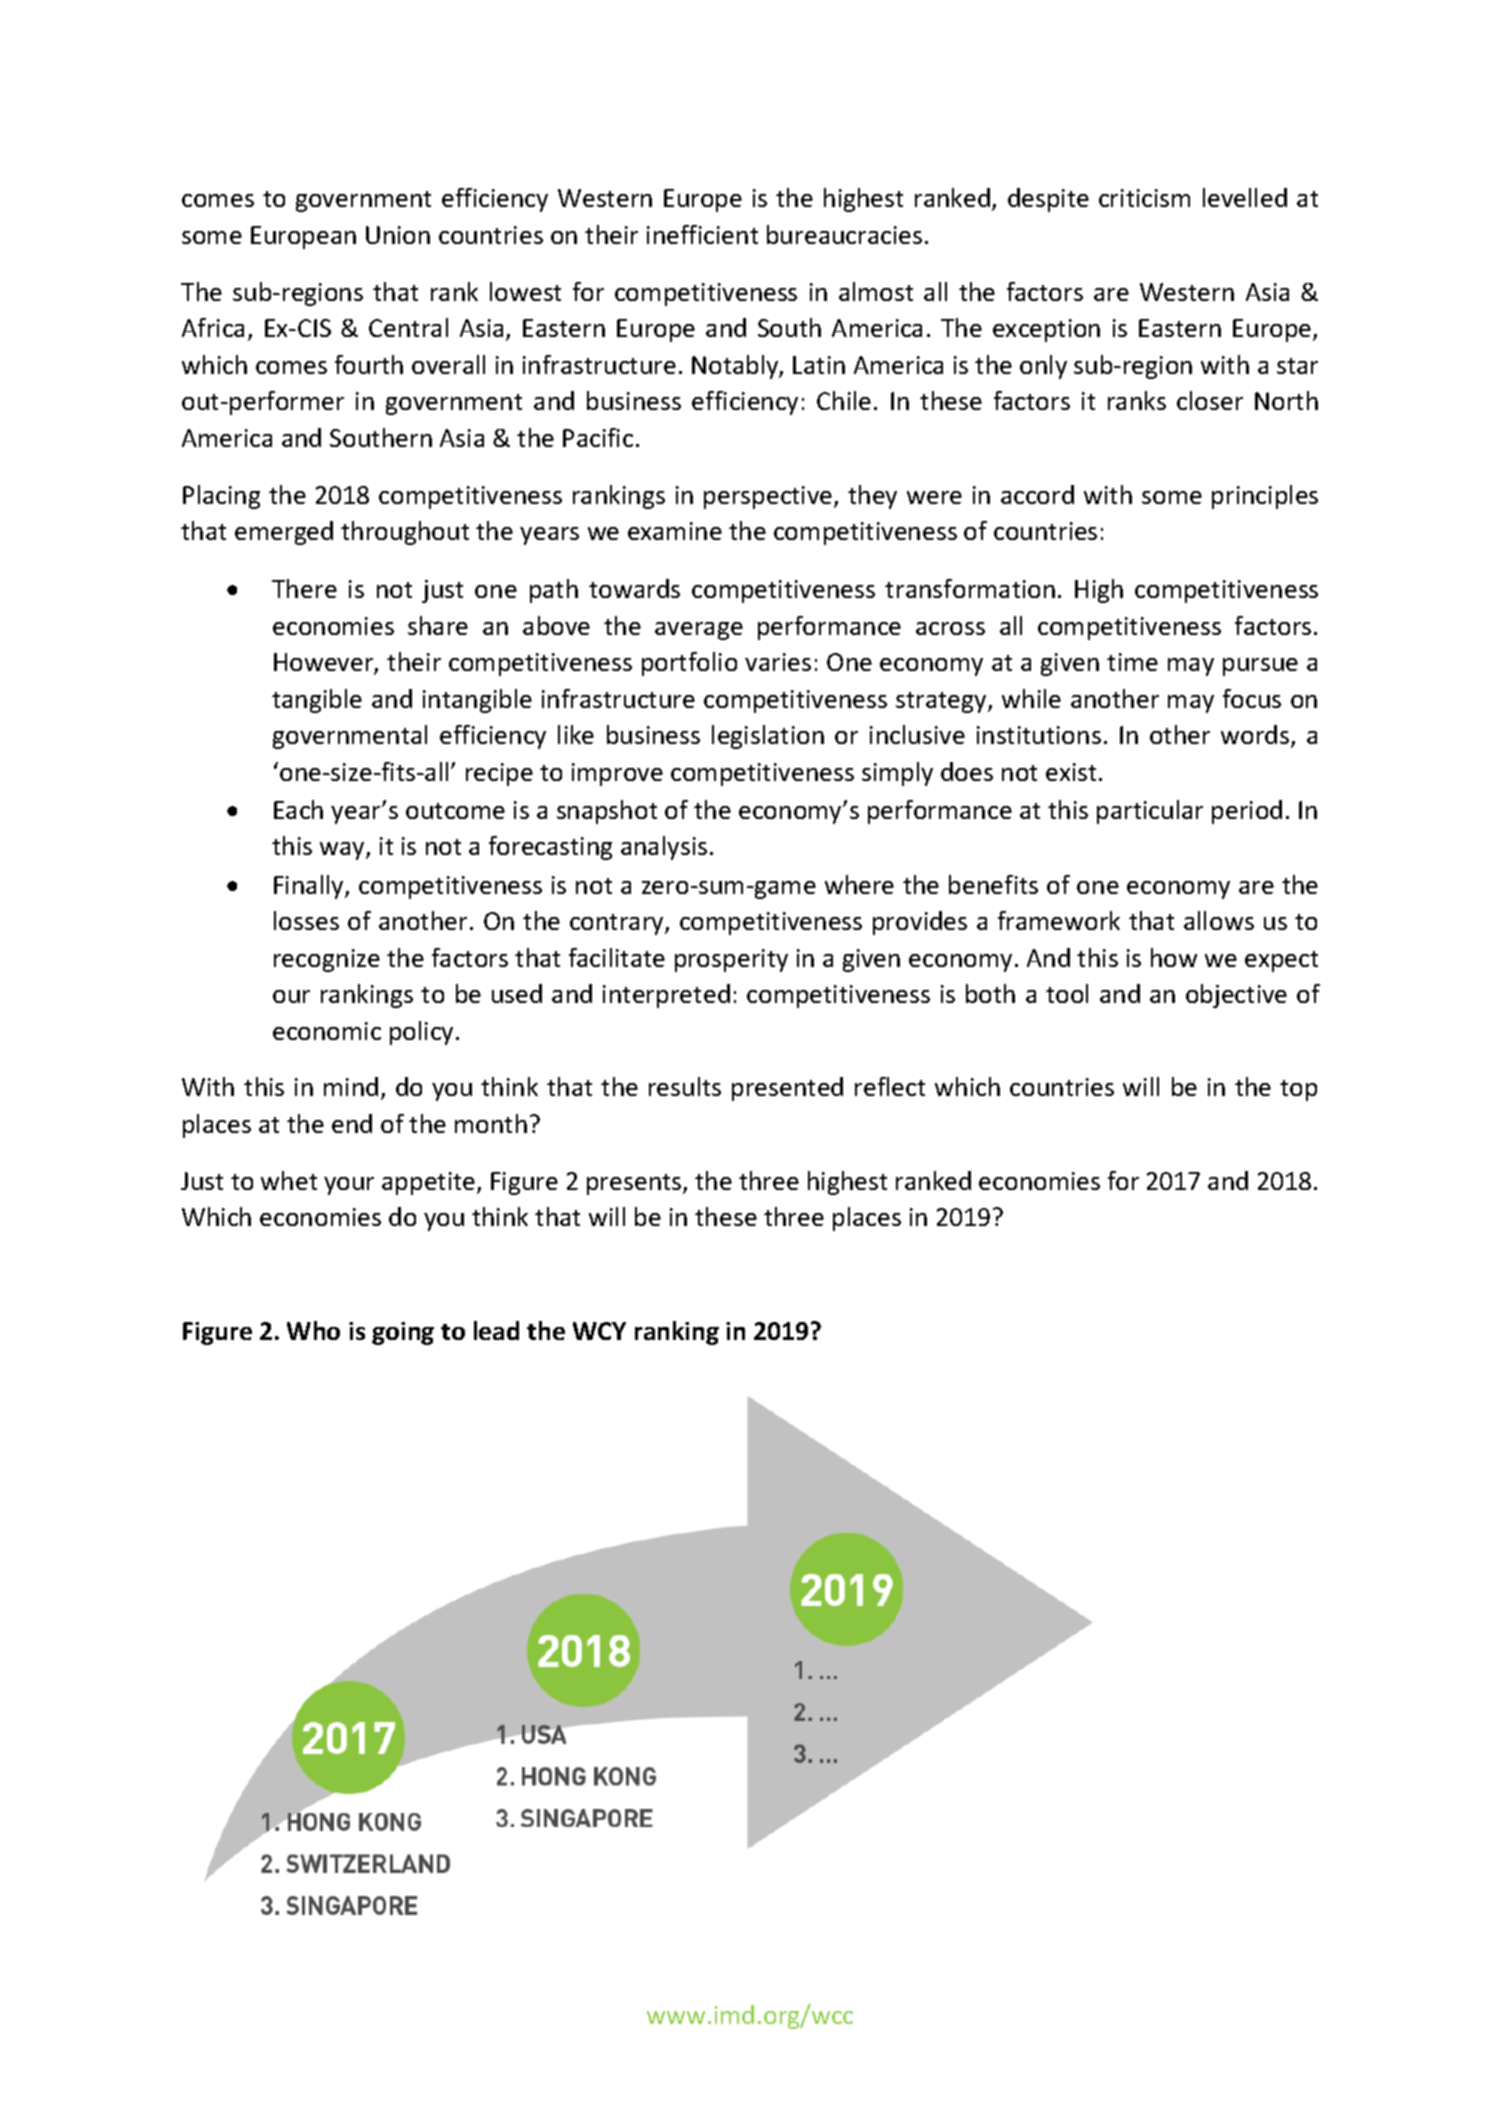  I want to click on objective, so click(1236, 996).
